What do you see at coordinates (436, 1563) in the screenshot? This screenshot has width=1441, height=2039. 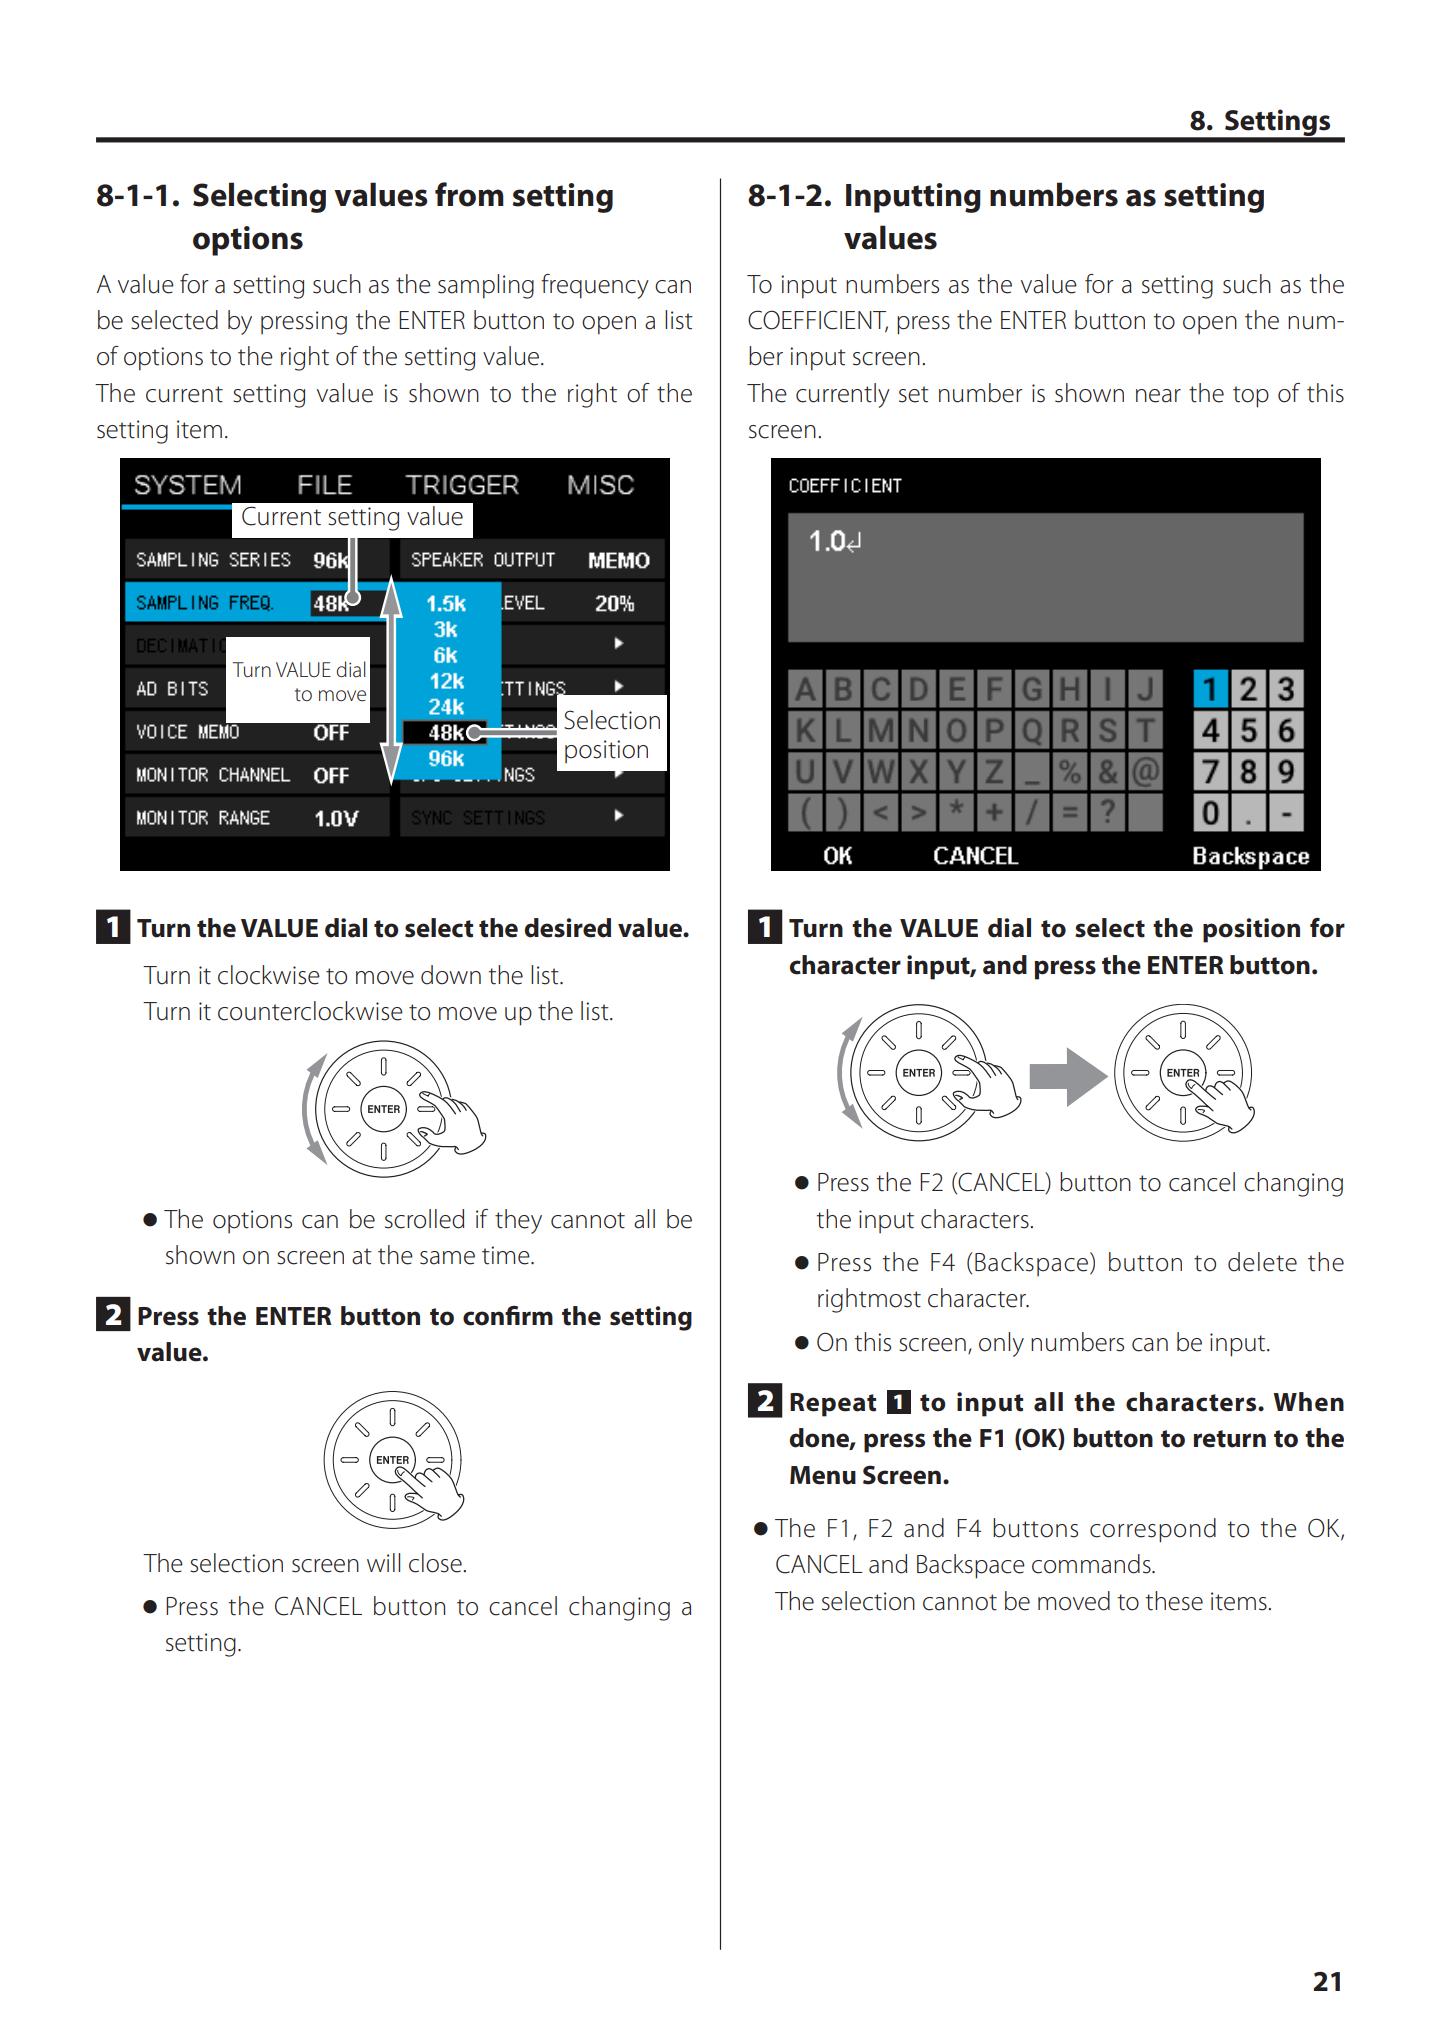 I see `close` at bounding box center [436, 1563].
